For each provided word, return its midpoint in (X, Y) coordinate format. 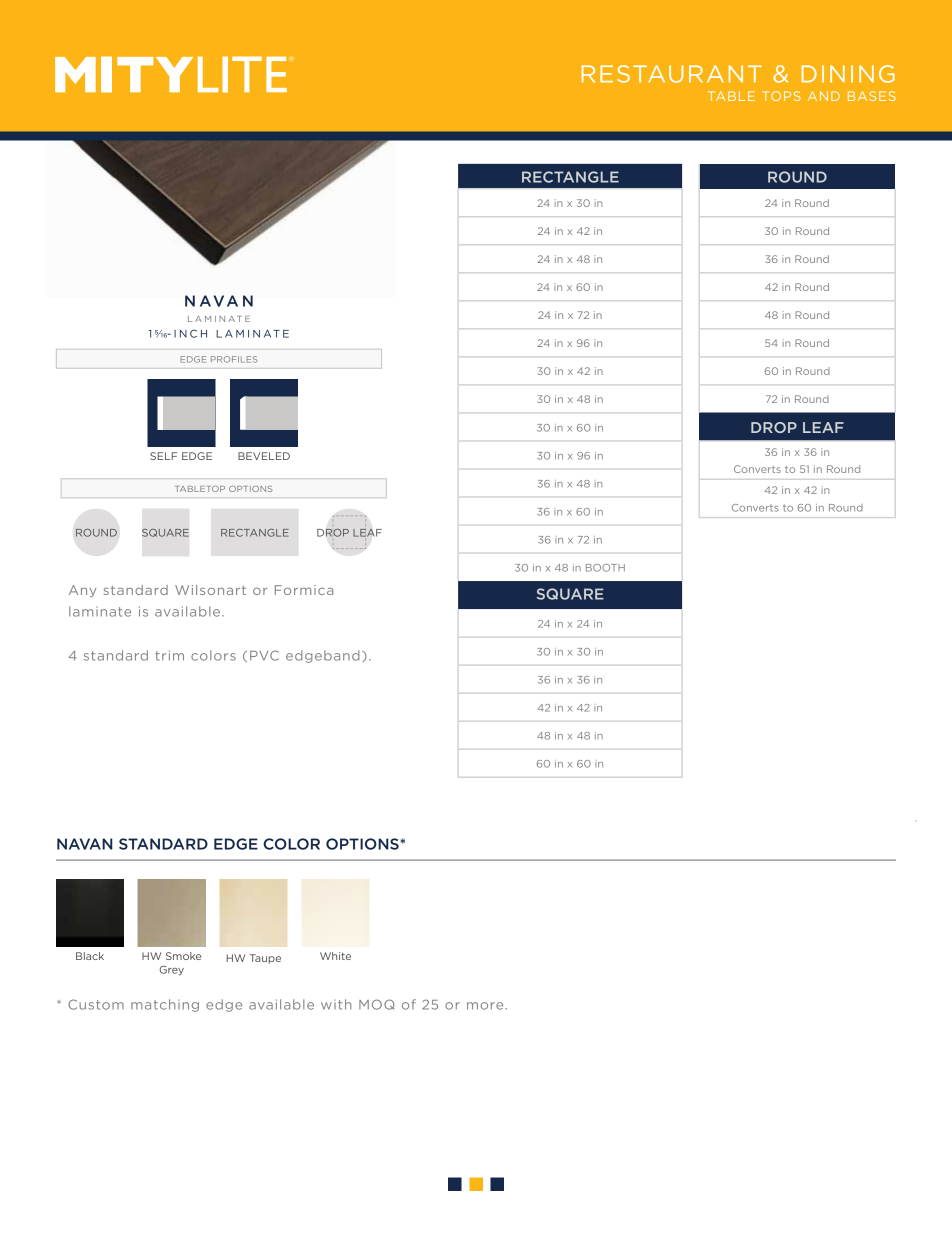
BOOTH (605, 568)
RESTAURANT (671, 74)
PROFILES (234, 359)
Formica (304, 590)
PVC (264, 655)
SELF (163, 456)
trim (169, 655)
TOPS (781, 96)
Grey (172, 970)
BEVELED (264, 456)
